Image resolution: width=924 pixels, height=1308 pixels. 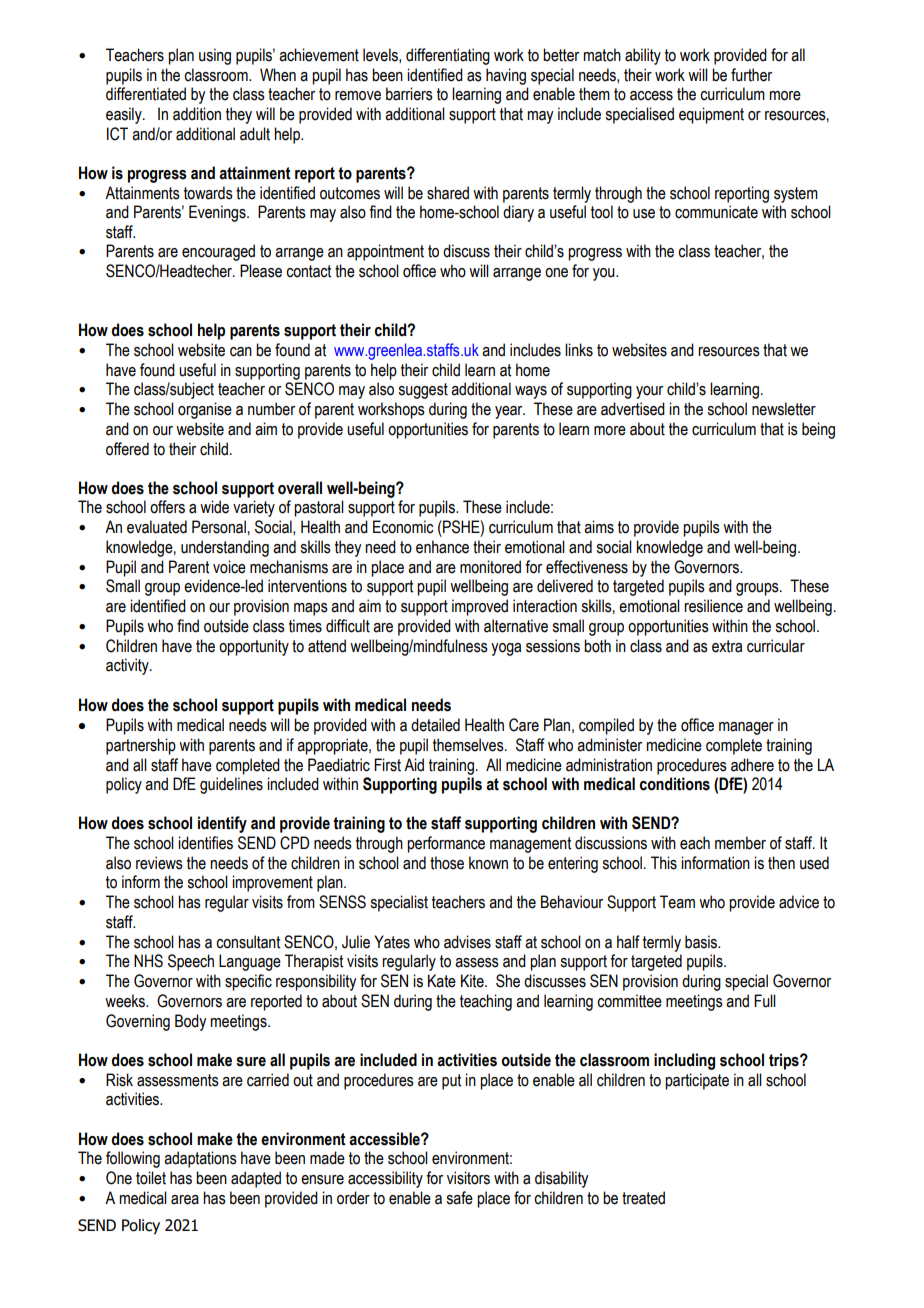 What do you see at coordinates (215, 56) in the page?
I see `using` at bounding box center [215, 56].
